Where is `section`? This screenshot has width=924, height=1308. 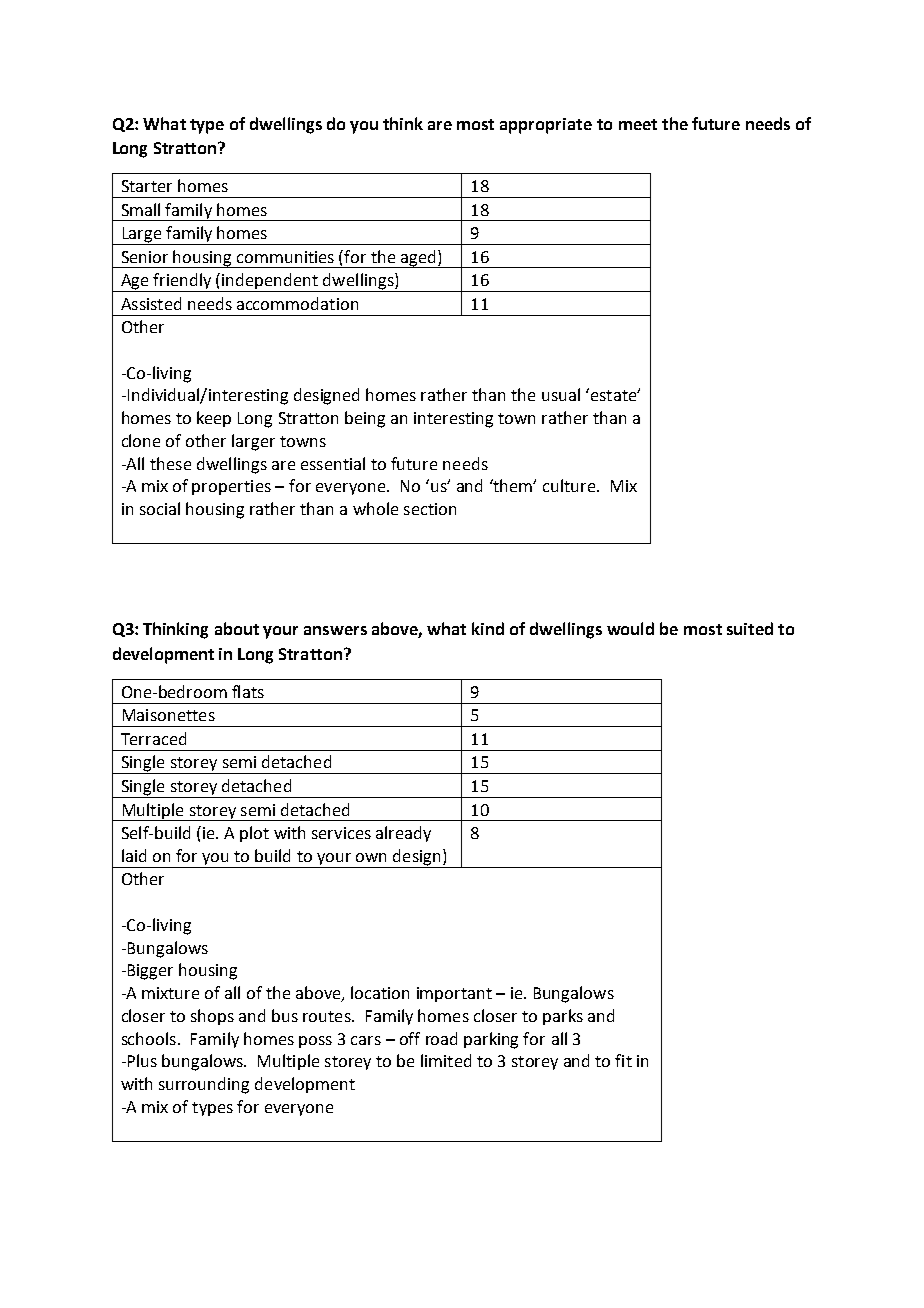
section is located at coordinates (430, 509).
